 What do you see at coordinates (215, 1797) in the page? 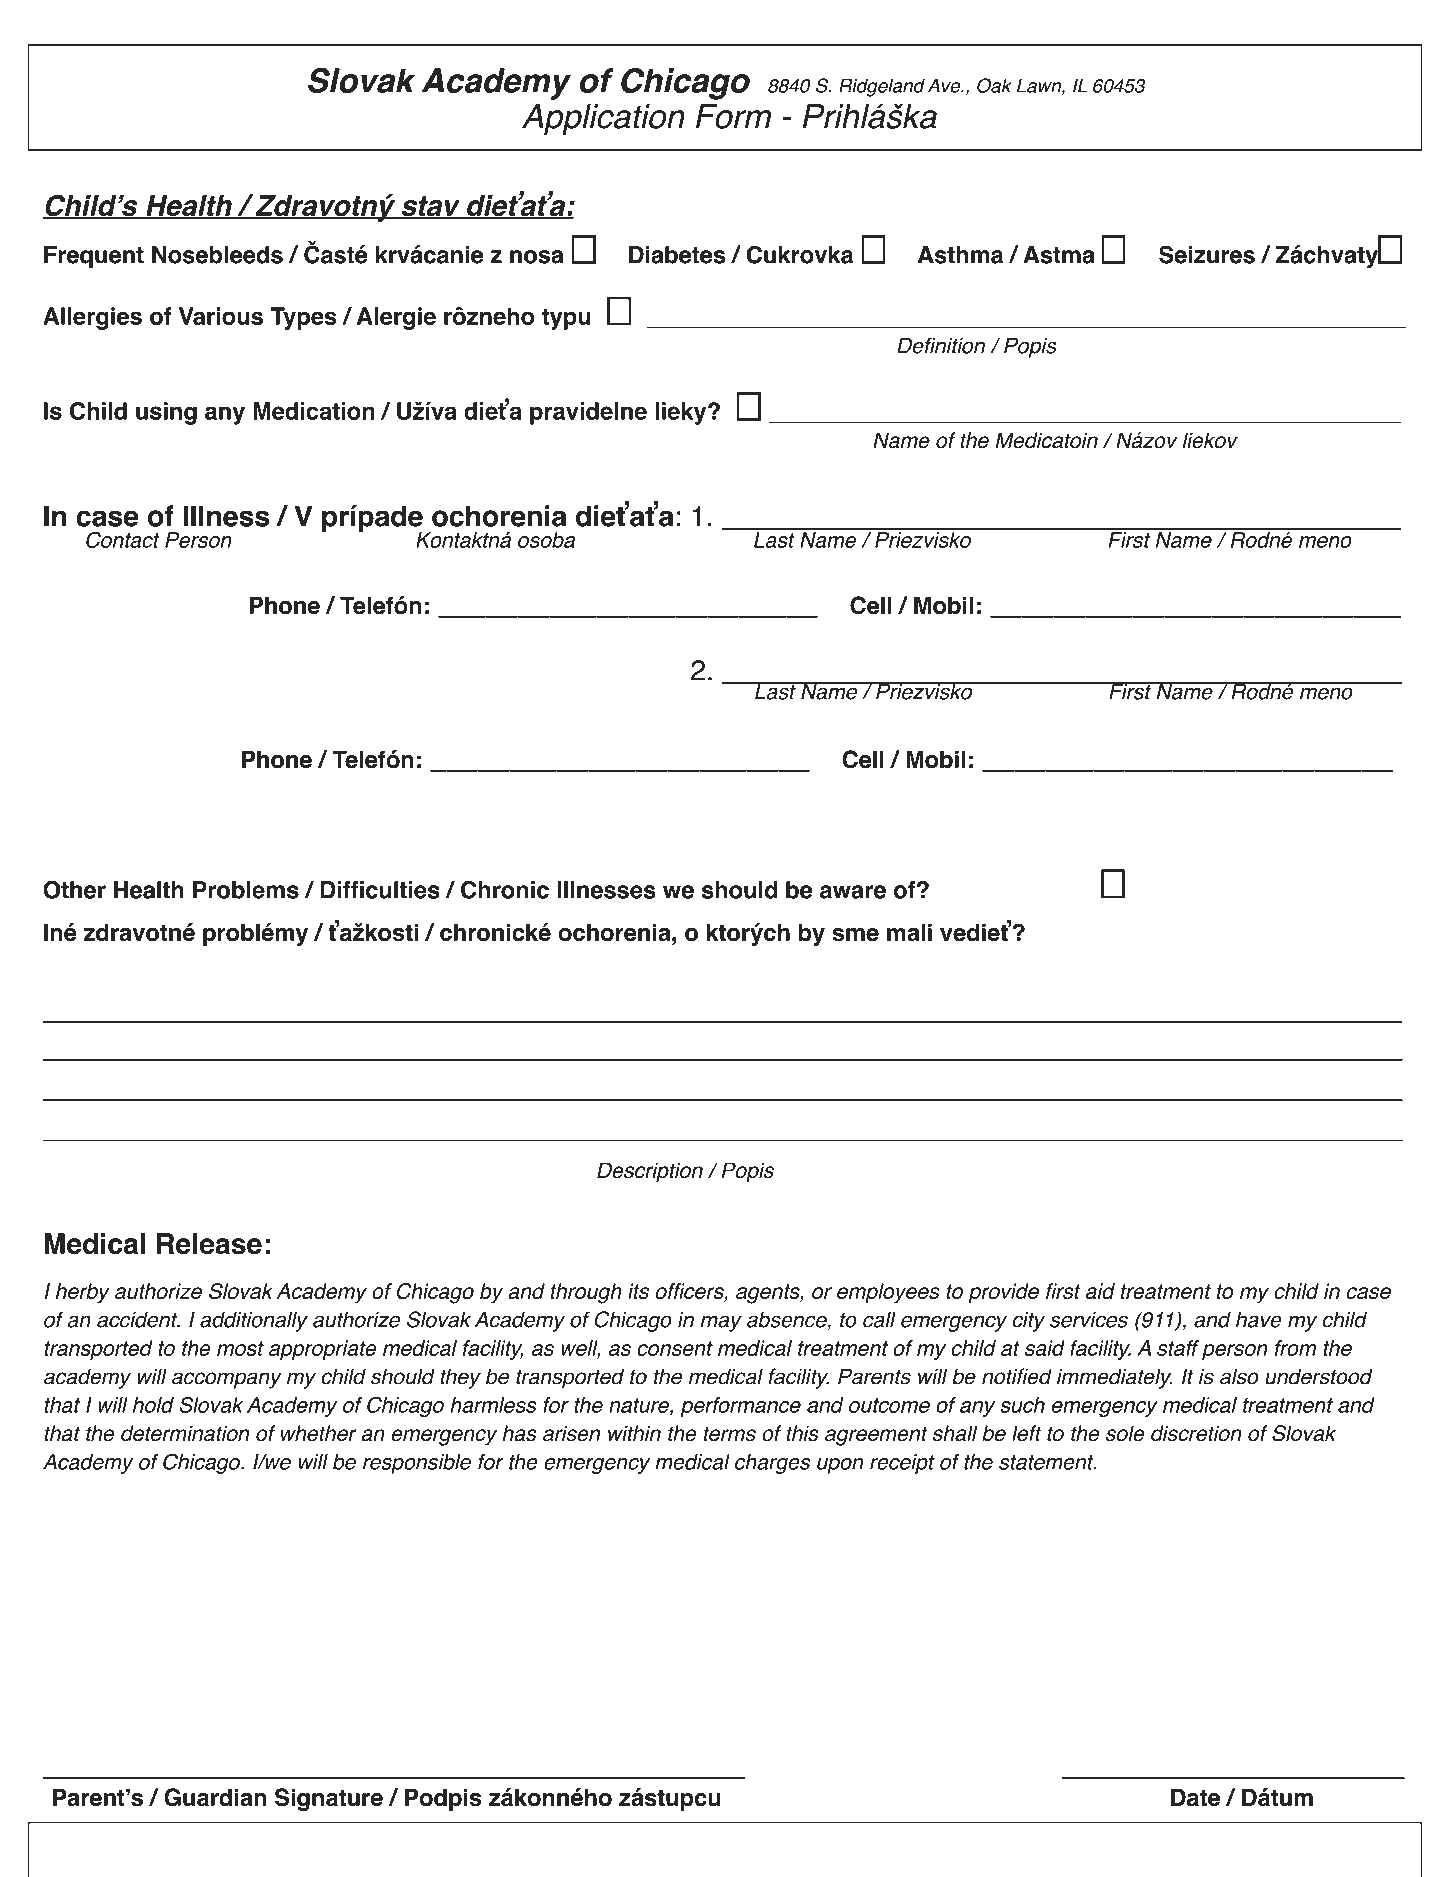
I see `Guardian` at bounding box center [215, 1797].
